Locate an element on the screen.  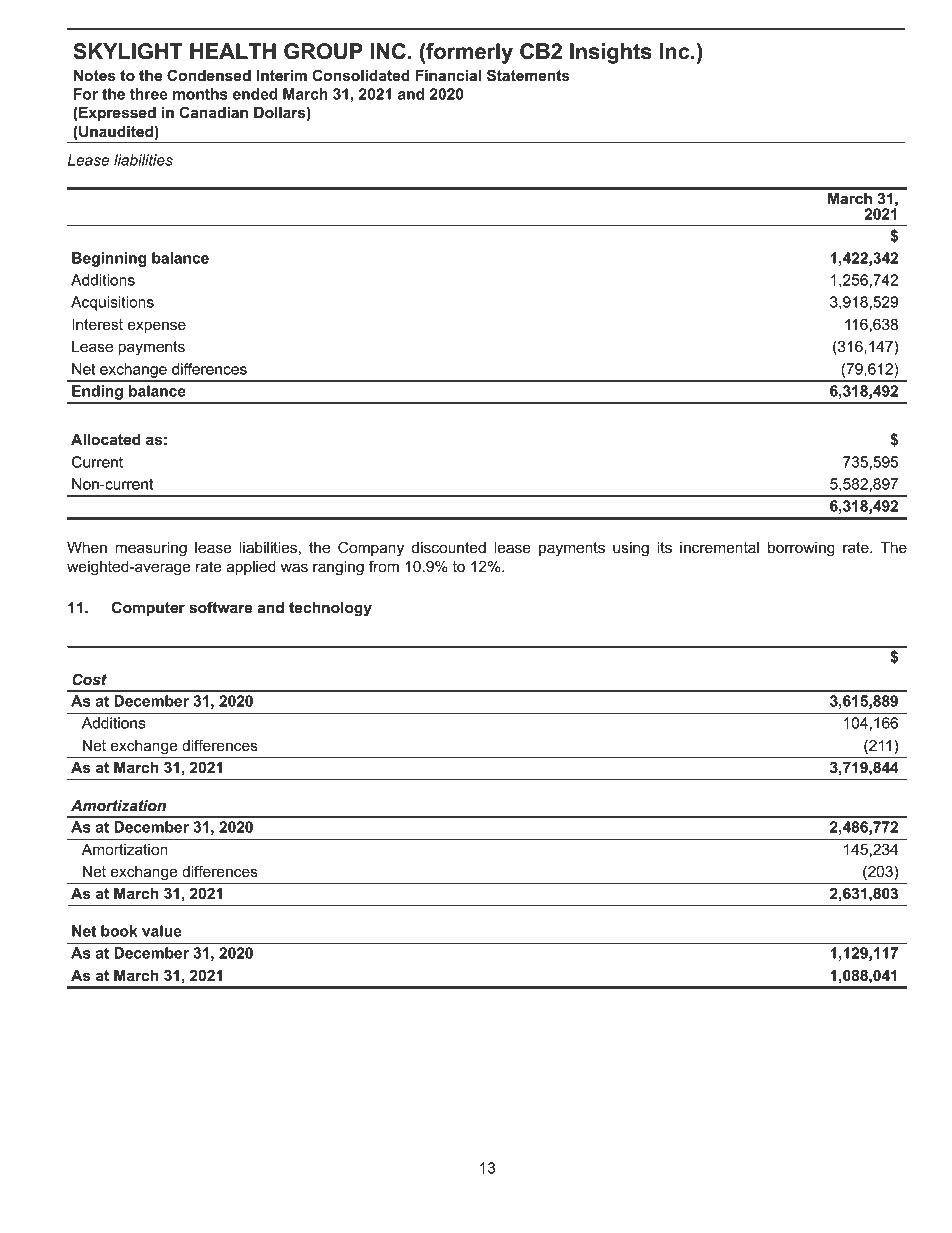
incremental is located at coordinates (719, 547).
